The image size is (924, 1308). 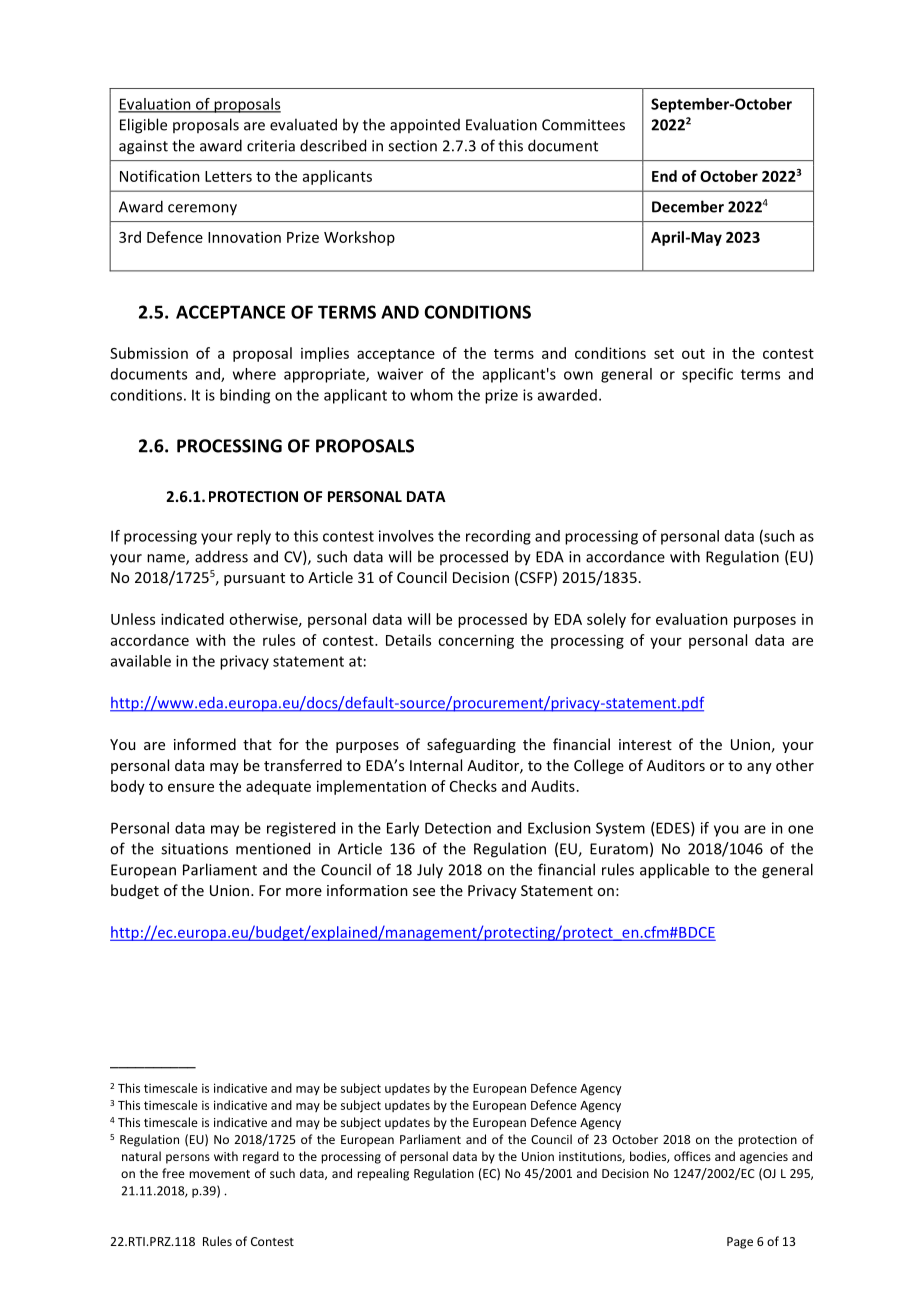 I want to click on Letters, so click(x=228, y=176).
